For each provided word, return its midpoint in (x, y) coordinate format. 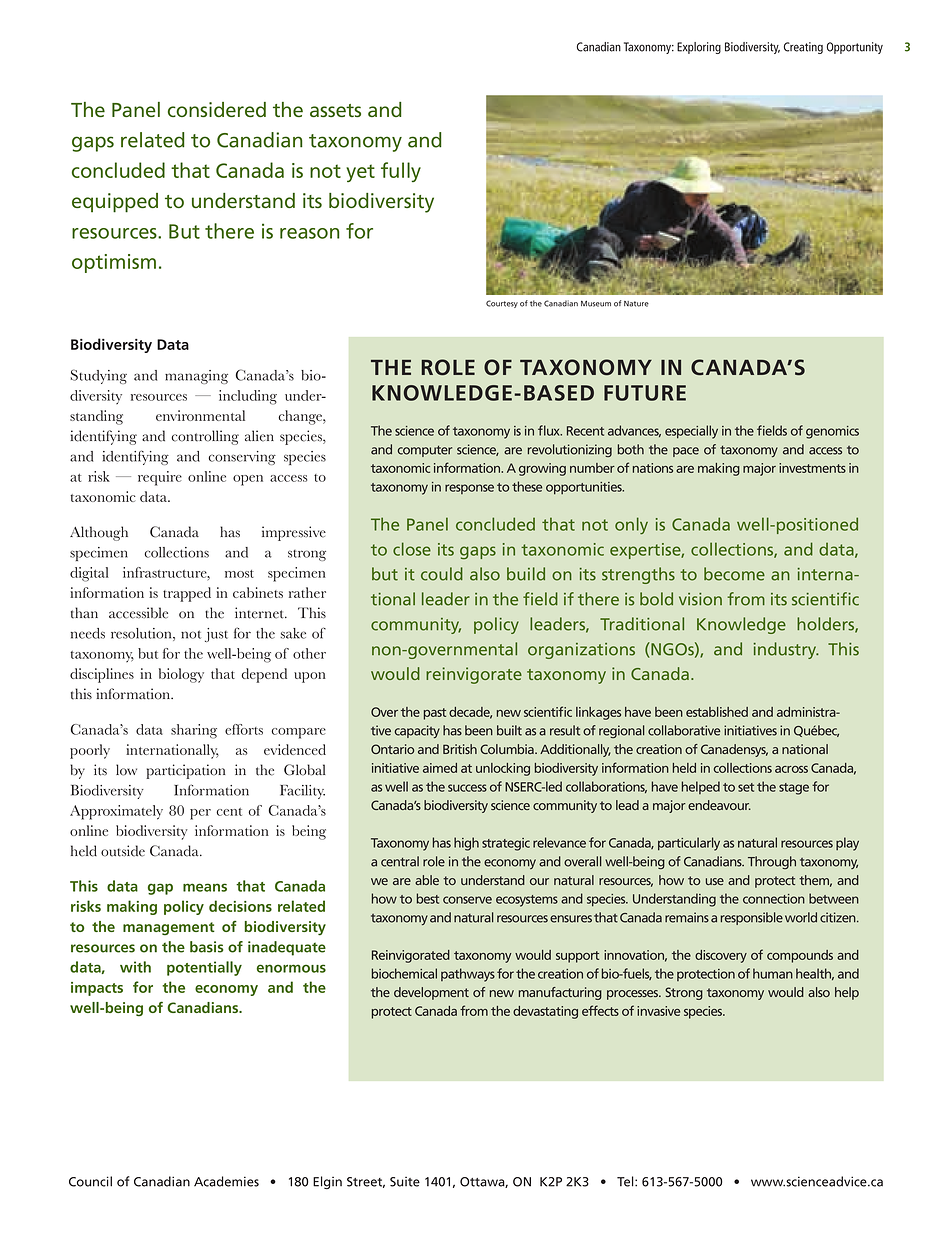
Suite (405, 1182)
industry (786, 650)
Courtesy (502, 304)
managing (196, 377)
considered (217, 109)
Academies (226, 1181)
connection (774, 899)
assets (335, 110)
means (205, 887)
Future (645, 393)
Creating (803, 48)
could (442, 574)
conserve (467, 900)
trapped (187, 594)
